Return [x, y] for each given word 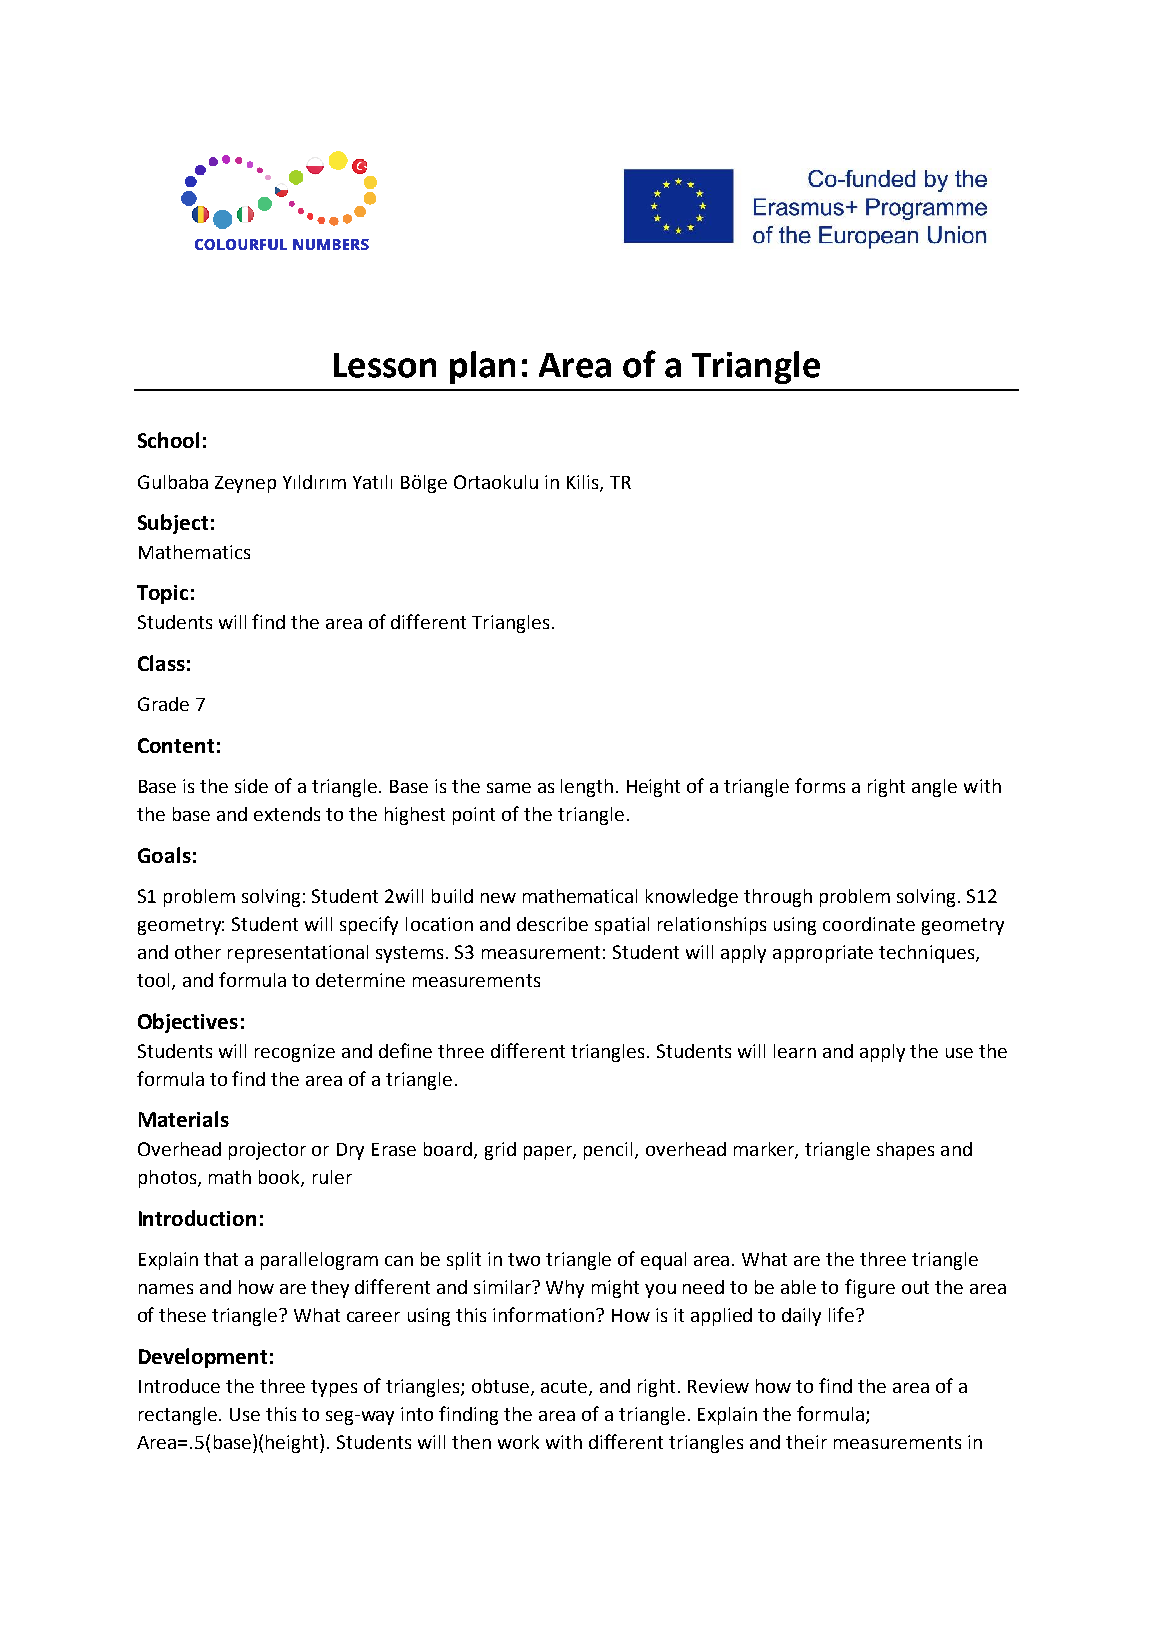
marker [765, 1150]
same [509, 788]
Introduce [179, 1386]
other [198, 952]
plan [482, 367]
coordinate [869, 924]
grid [500, 1151]
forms [820, 785]
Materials [184, 1119]
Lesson [385, 365]
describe [552, 924]
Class [161, 663]
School [168, 440]
